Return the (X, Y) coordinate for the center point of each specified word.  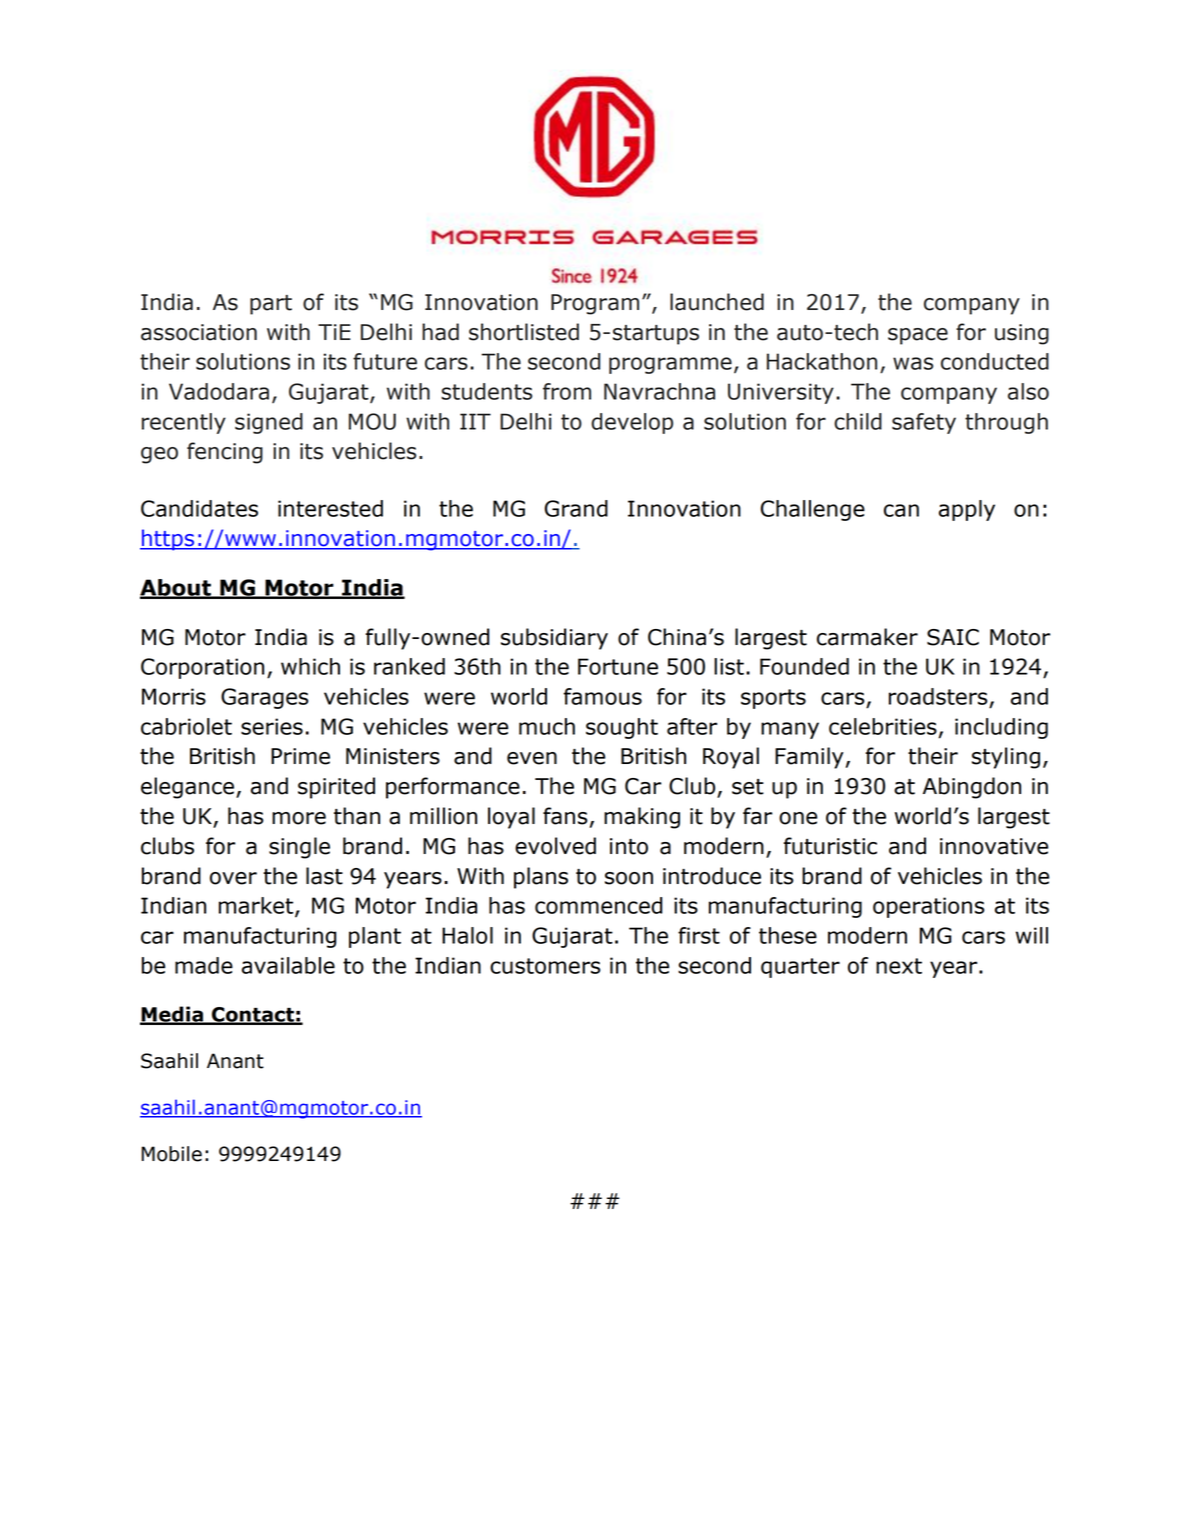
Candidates (199, 508)
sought (622, 728)
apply (967, 510)
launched (717, 302)
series (272, 726)
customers (545, 966)
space (918, 336)
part (271, 305)
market (257, 907)
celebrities (883, 726)
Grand (576, 508)
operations (928, 907)
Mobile (172, 1154)
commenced (598, 905)
